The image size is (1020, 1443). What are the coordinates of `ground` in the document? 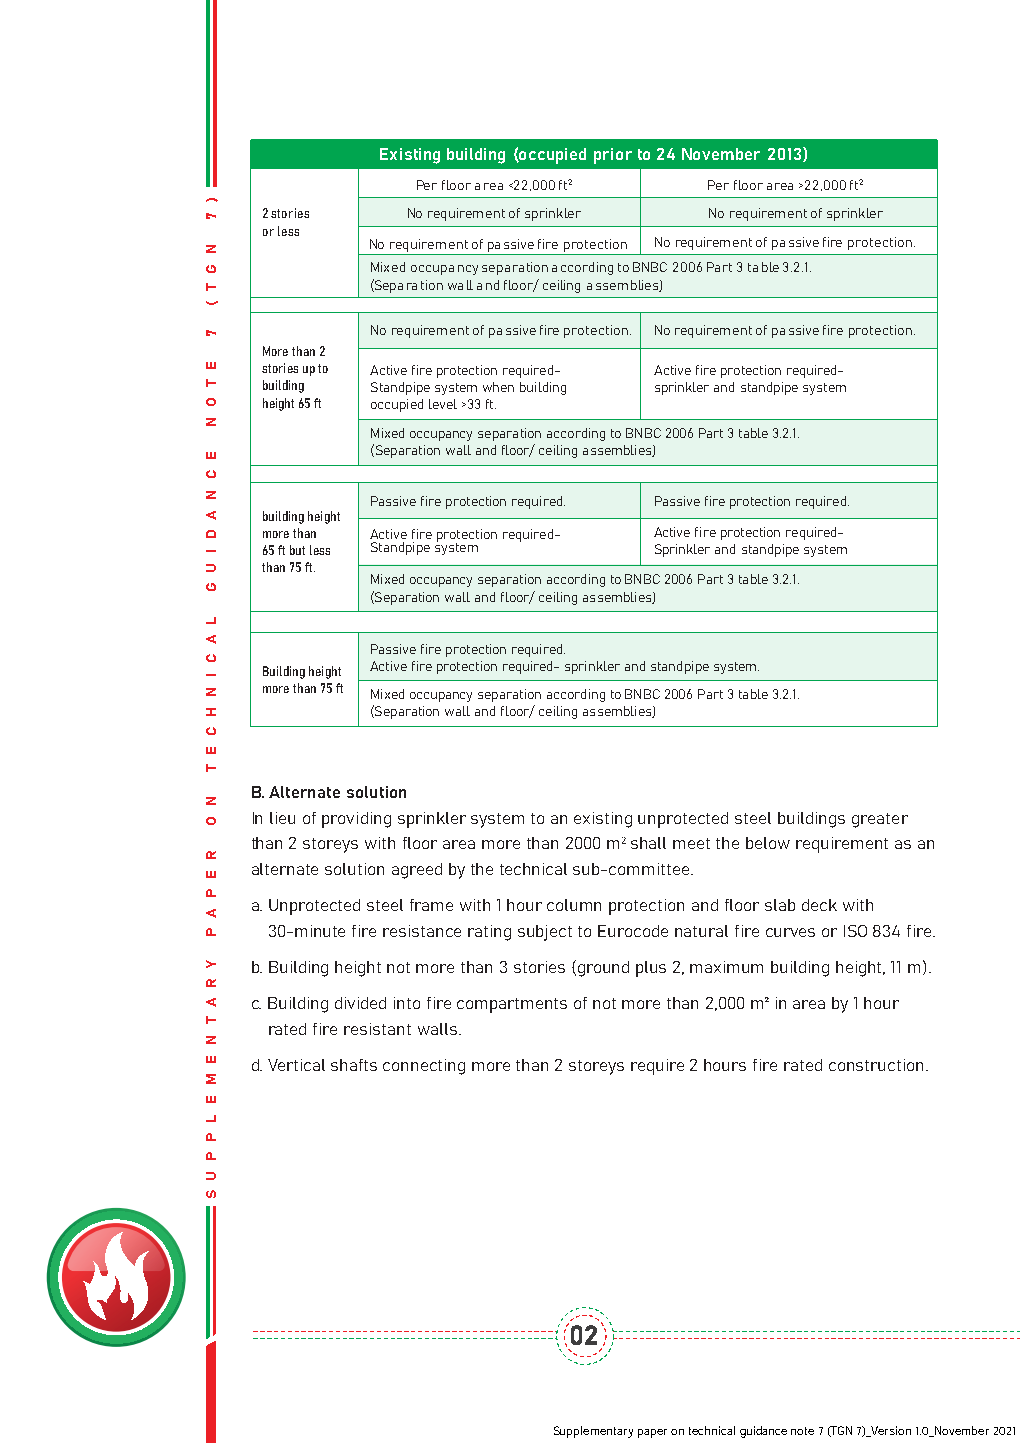 It's located at (603, 969).
